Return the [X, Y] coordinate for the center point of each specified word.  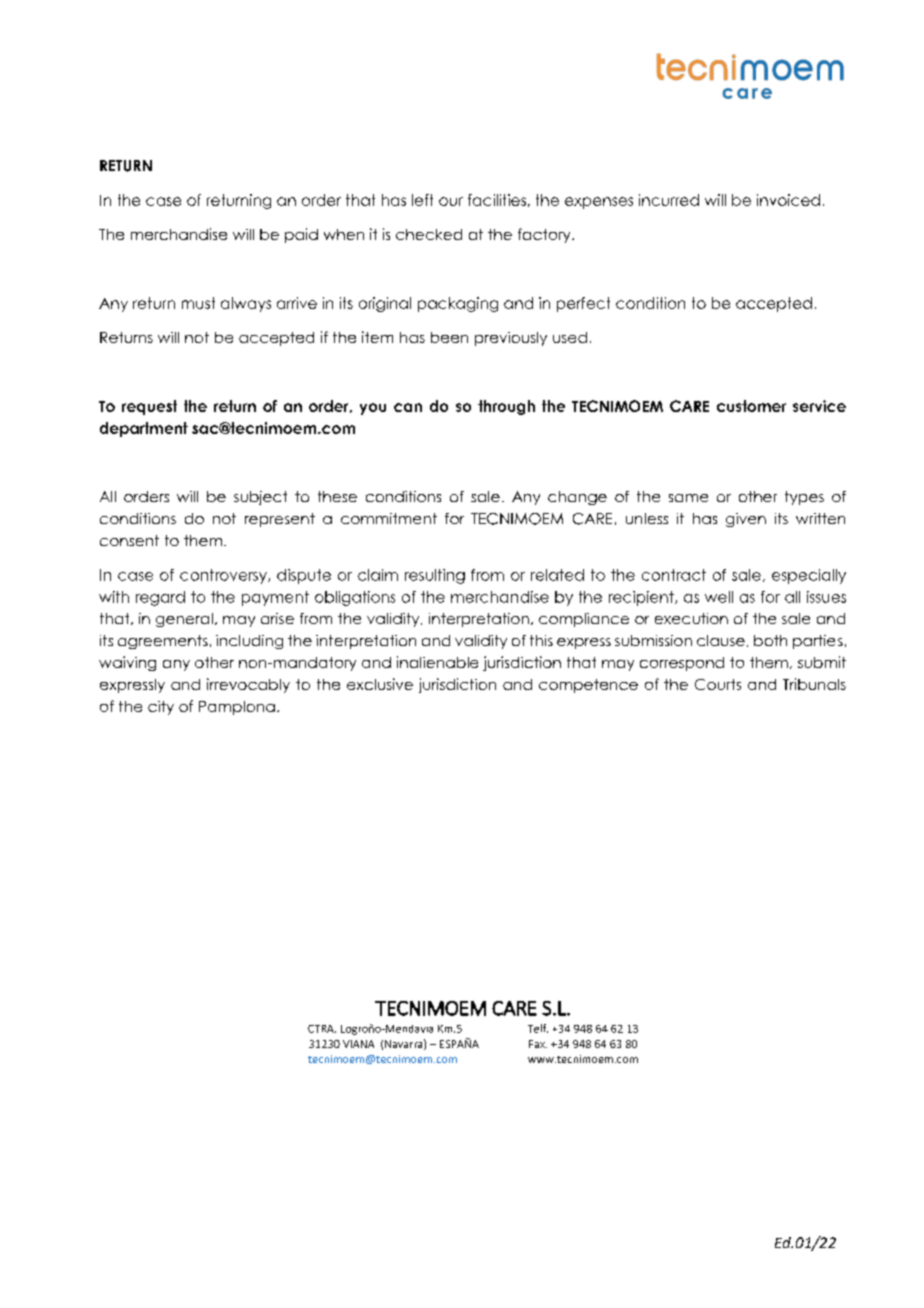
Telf [538, 1028]
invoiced [788, 200]
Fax [538, 1044]
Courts [718, 684]
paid [301, 235]
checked [429, 234]
